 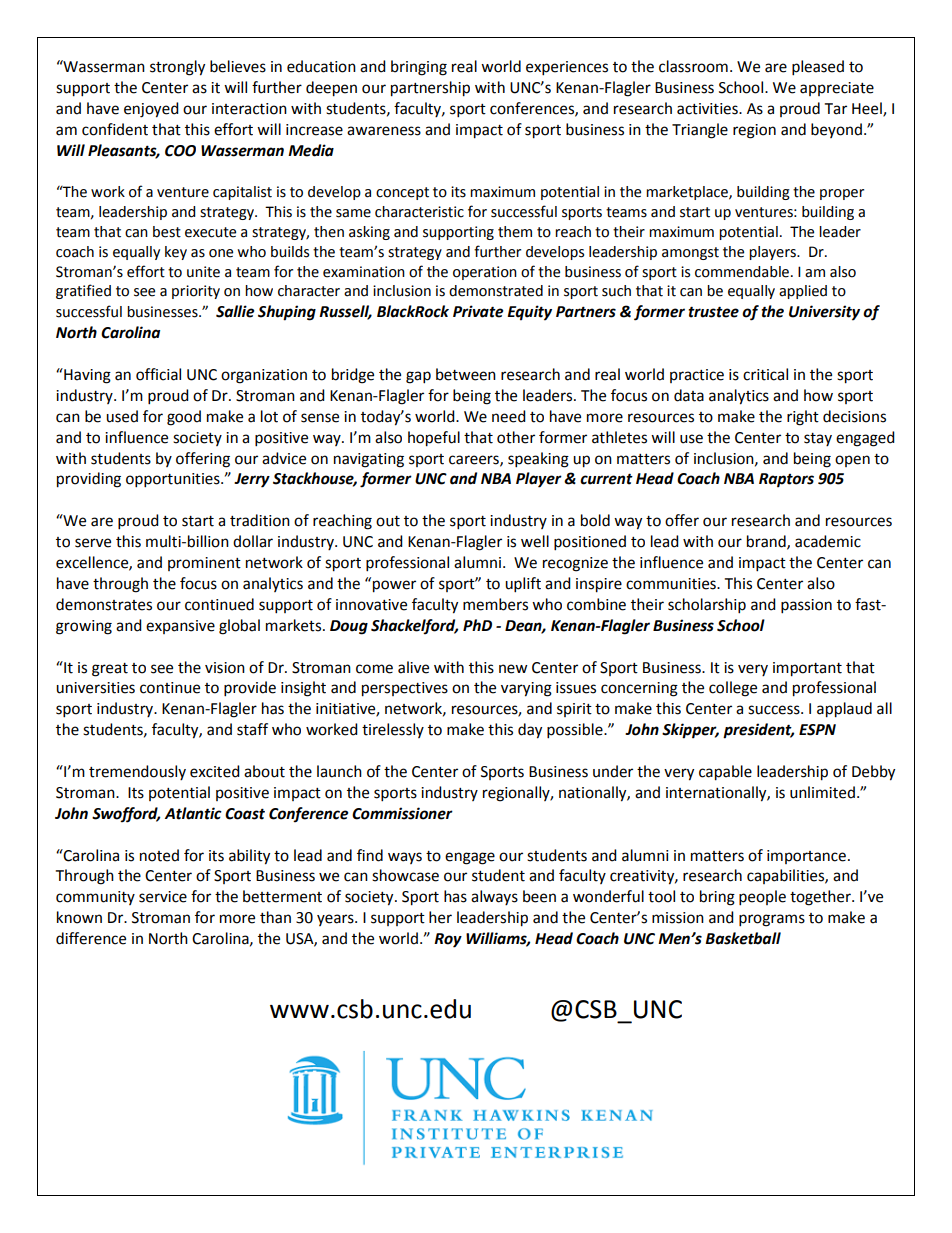 I want to click on good, so click(x=184, y=418).
